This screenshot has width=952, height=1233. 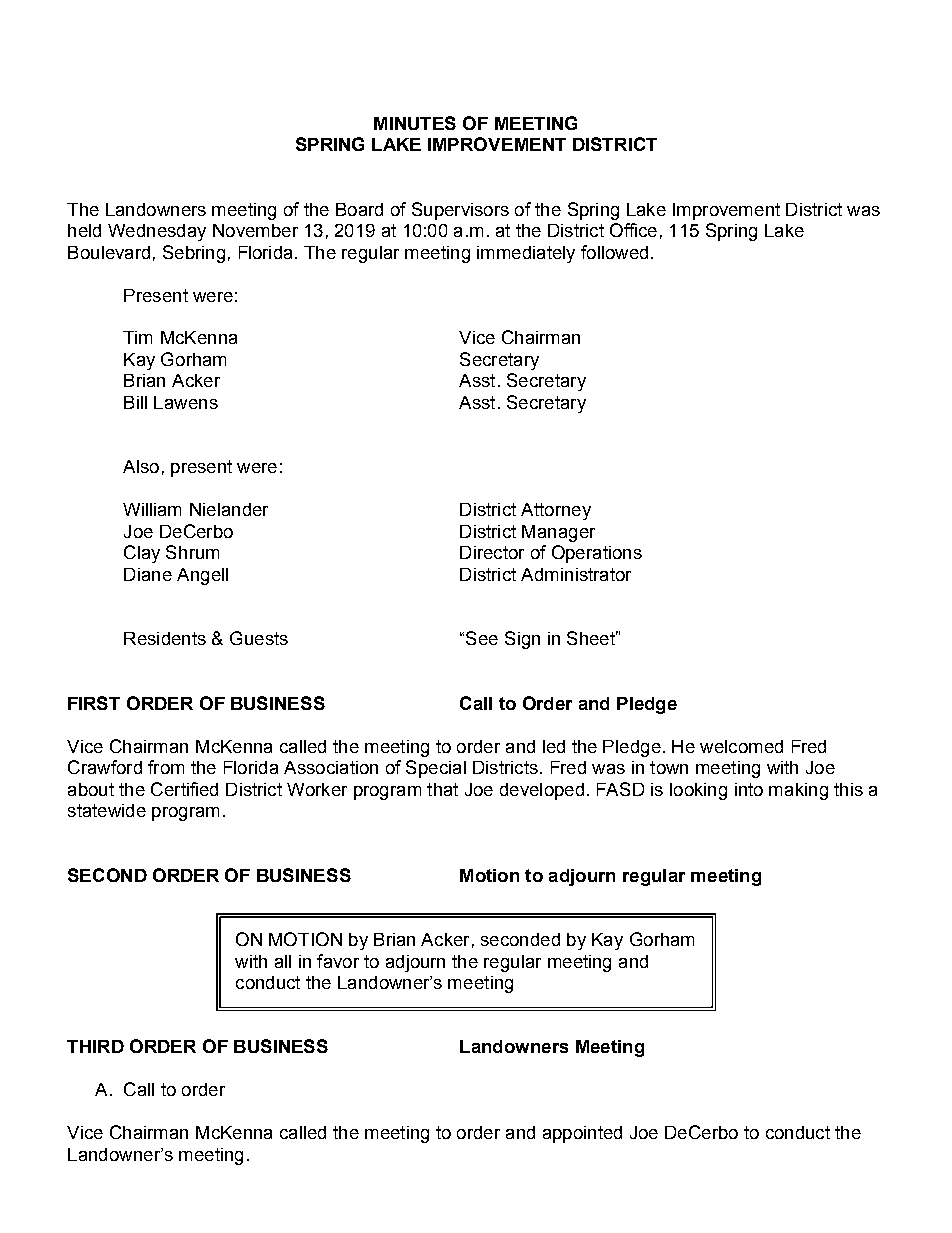 What do you see at coordinates (633, 230) in the screenshot?
I see `Office` at bounding box center [633, 230].
